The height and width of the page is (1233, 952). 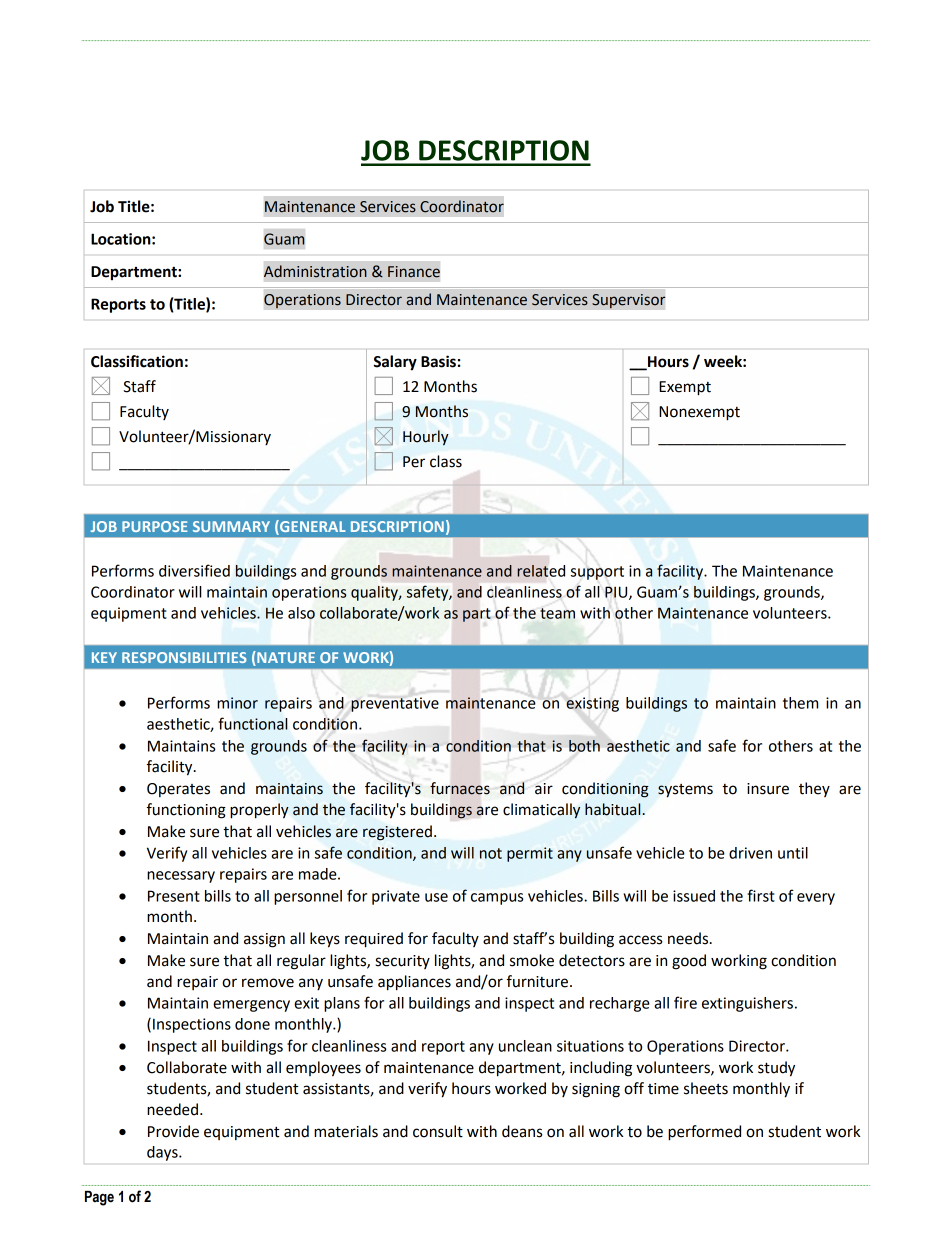 I want to click on diversified, so click(x=194, y=570).
